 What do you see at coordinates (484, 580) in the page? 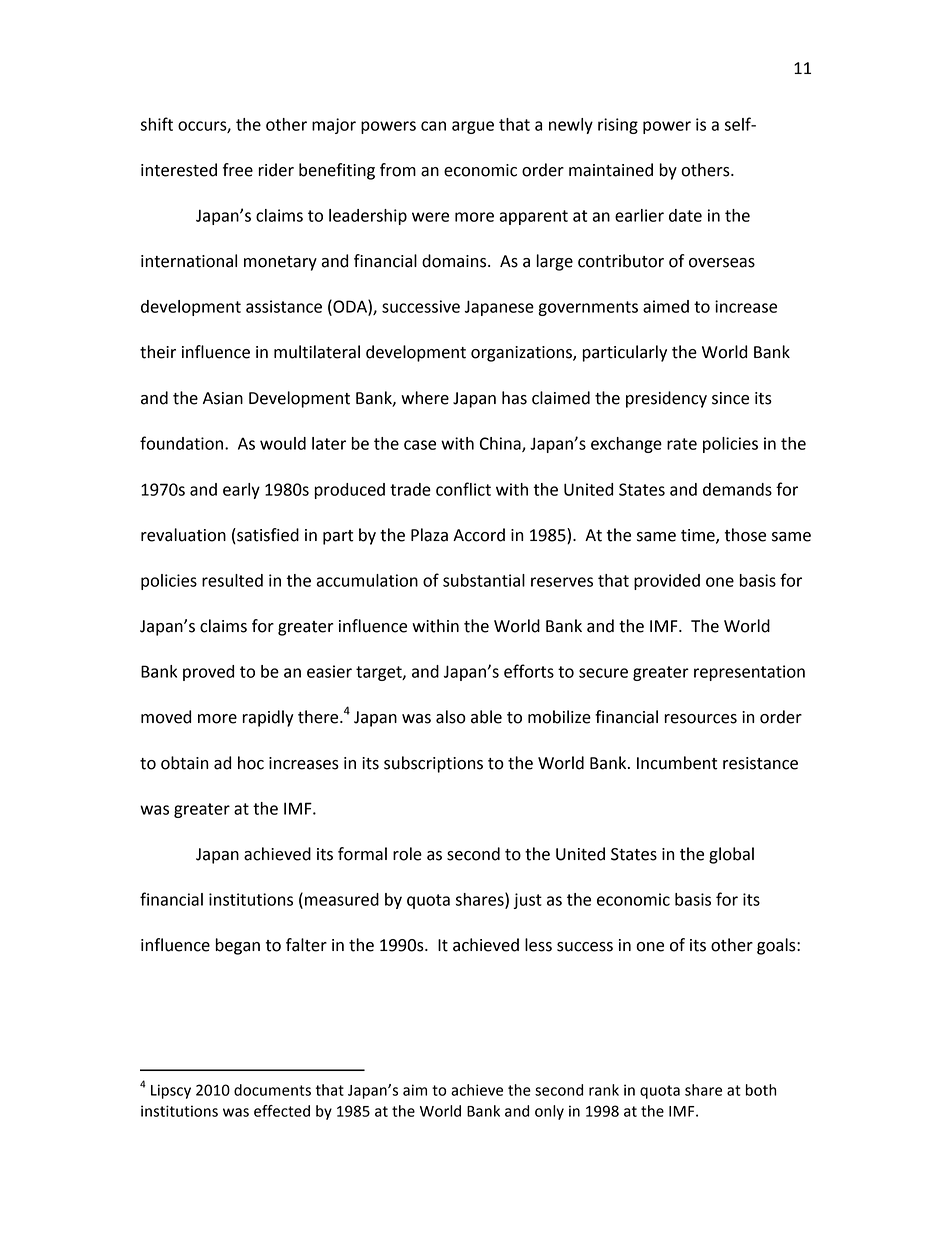
I see `substantial` at bounding box center [484, 580].
